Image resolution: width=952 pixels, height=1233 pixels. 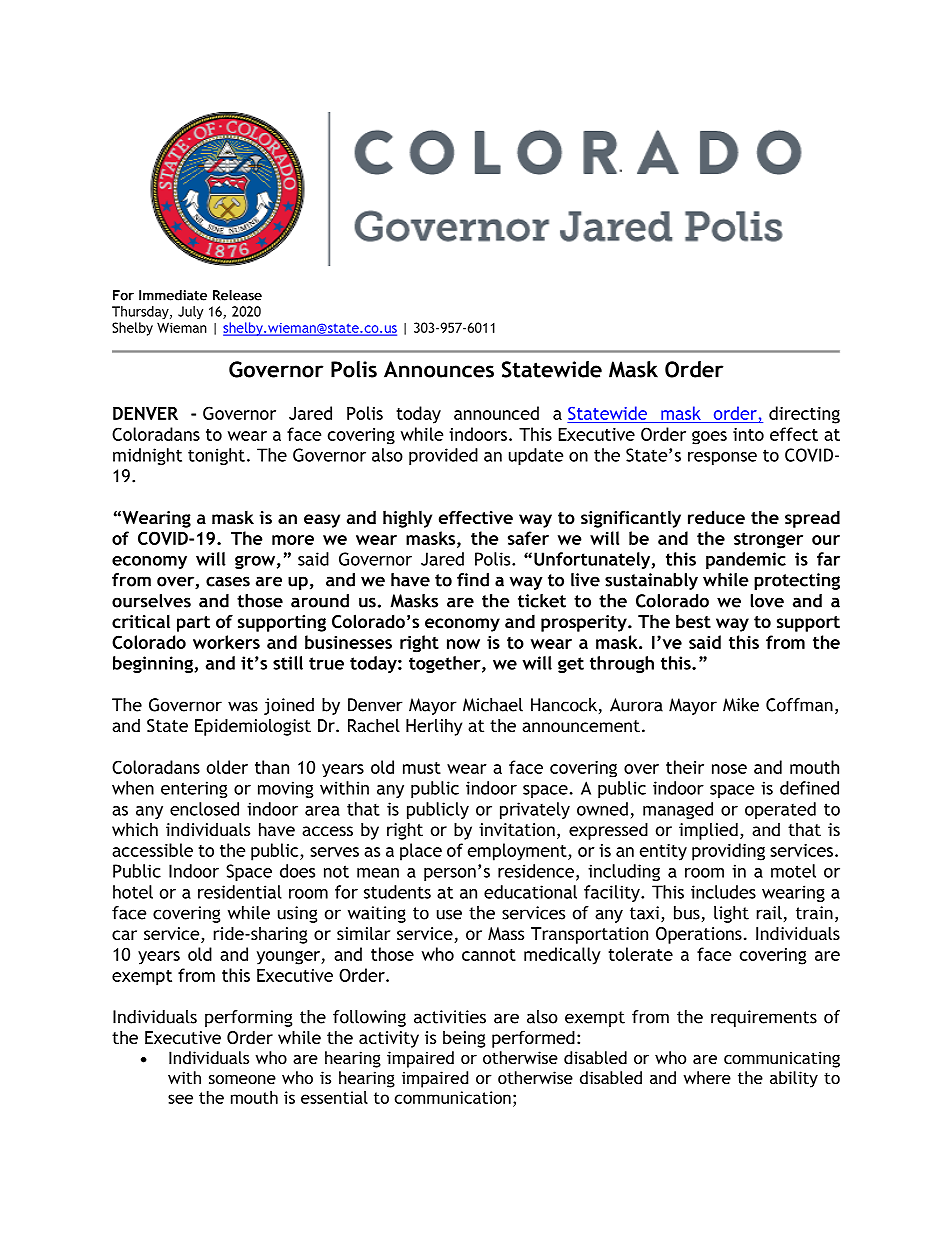 What do you see at coordinates (190, 312) in the image?
I see `July` at bounding box center [190, 312].
